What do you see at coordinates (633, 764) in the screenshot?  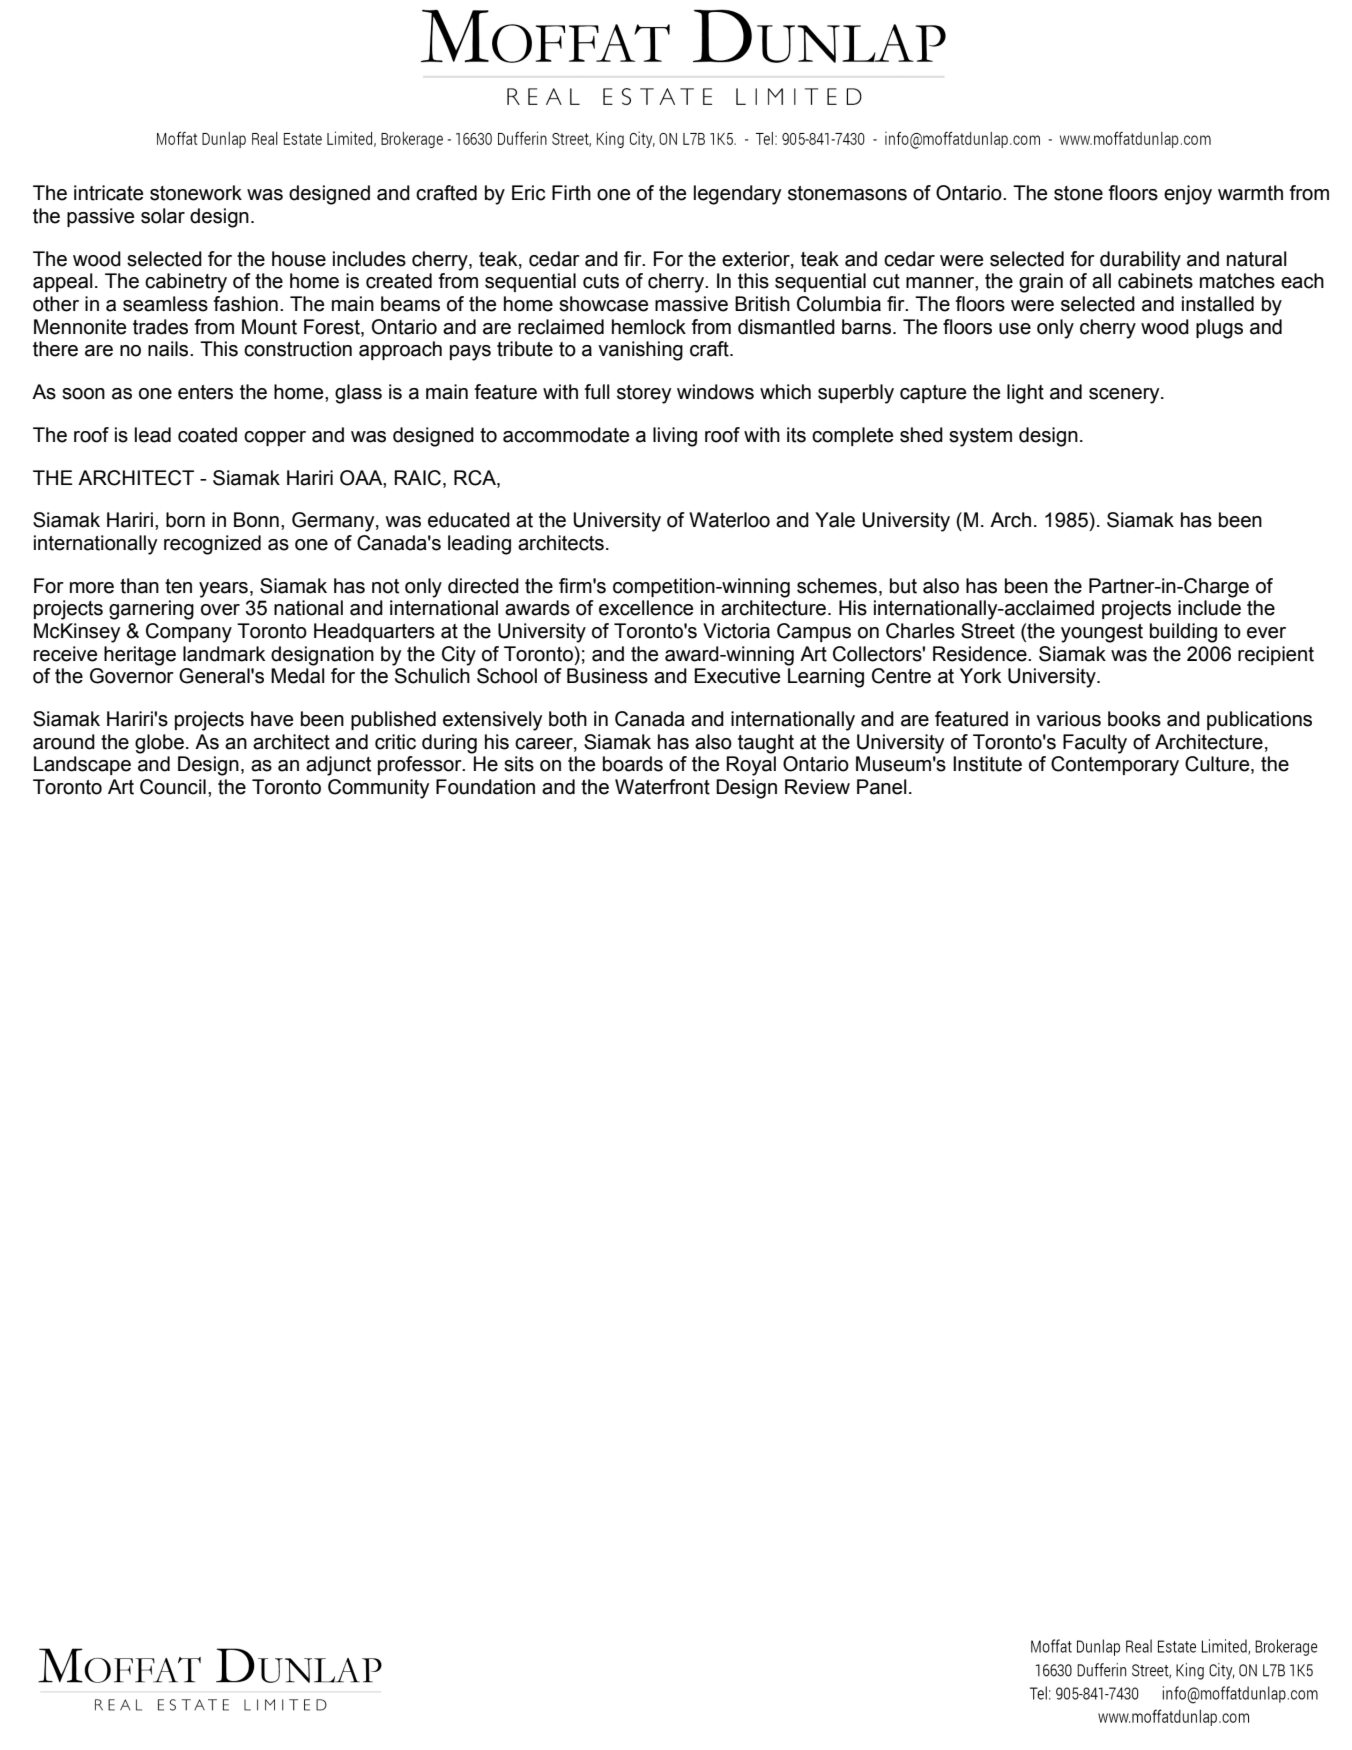 I see `boards` at bounding box center [633, 764].
